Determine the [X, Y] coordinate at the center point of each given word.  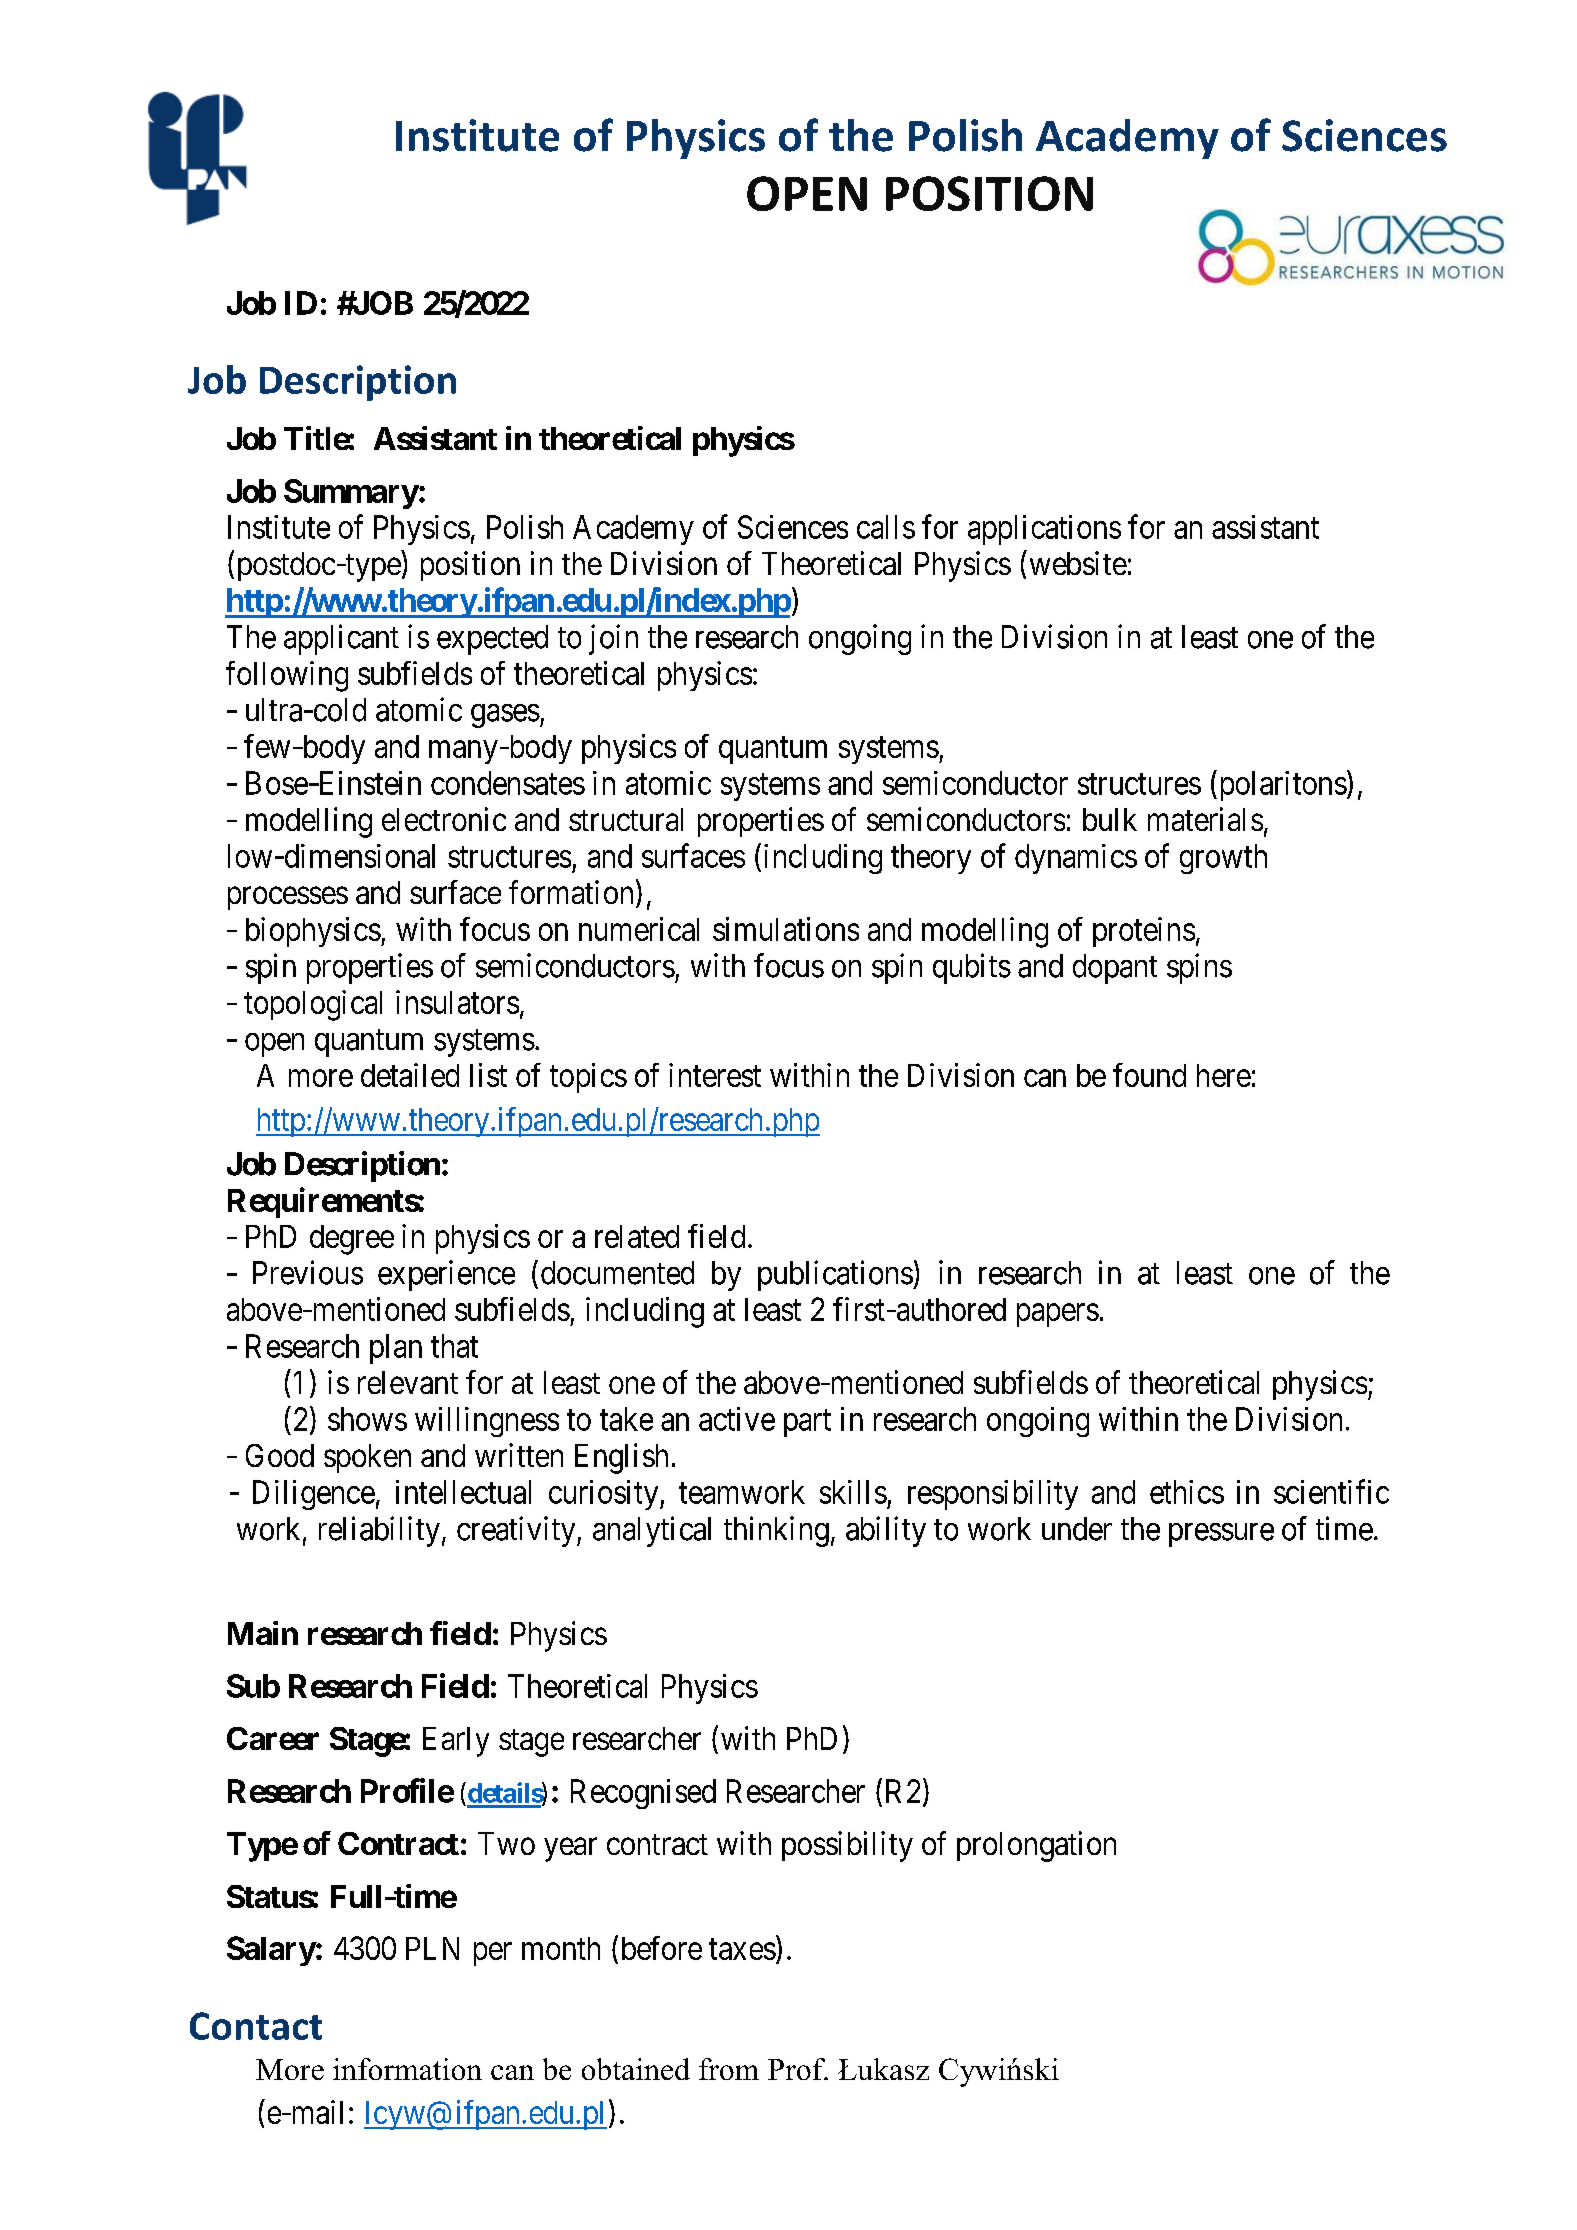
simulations [786, 929]
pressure [1221, 1535]
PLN [432, 1948]
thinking [776, 1531]
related [637, 1236]
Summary [351, 494]
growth [1223, 859]
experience [446, 1275]
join [613, 639]
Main [263, 1633]
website [1078, 563]
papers [1058, 1315]
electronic [444, 819]
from [729, 2069]
